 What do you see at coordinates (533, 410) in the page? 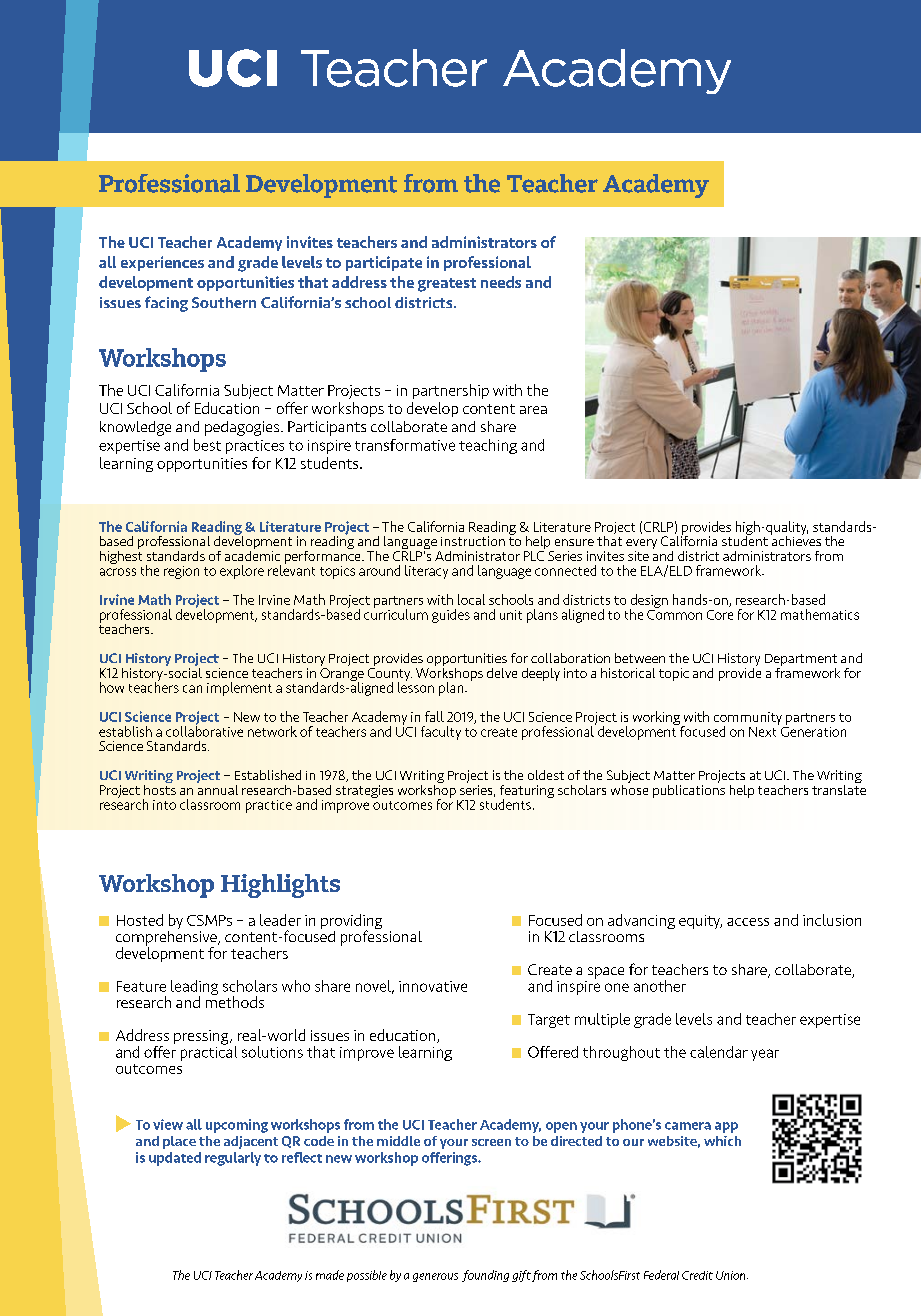
I see `area` at bounding box center [533, 410].
